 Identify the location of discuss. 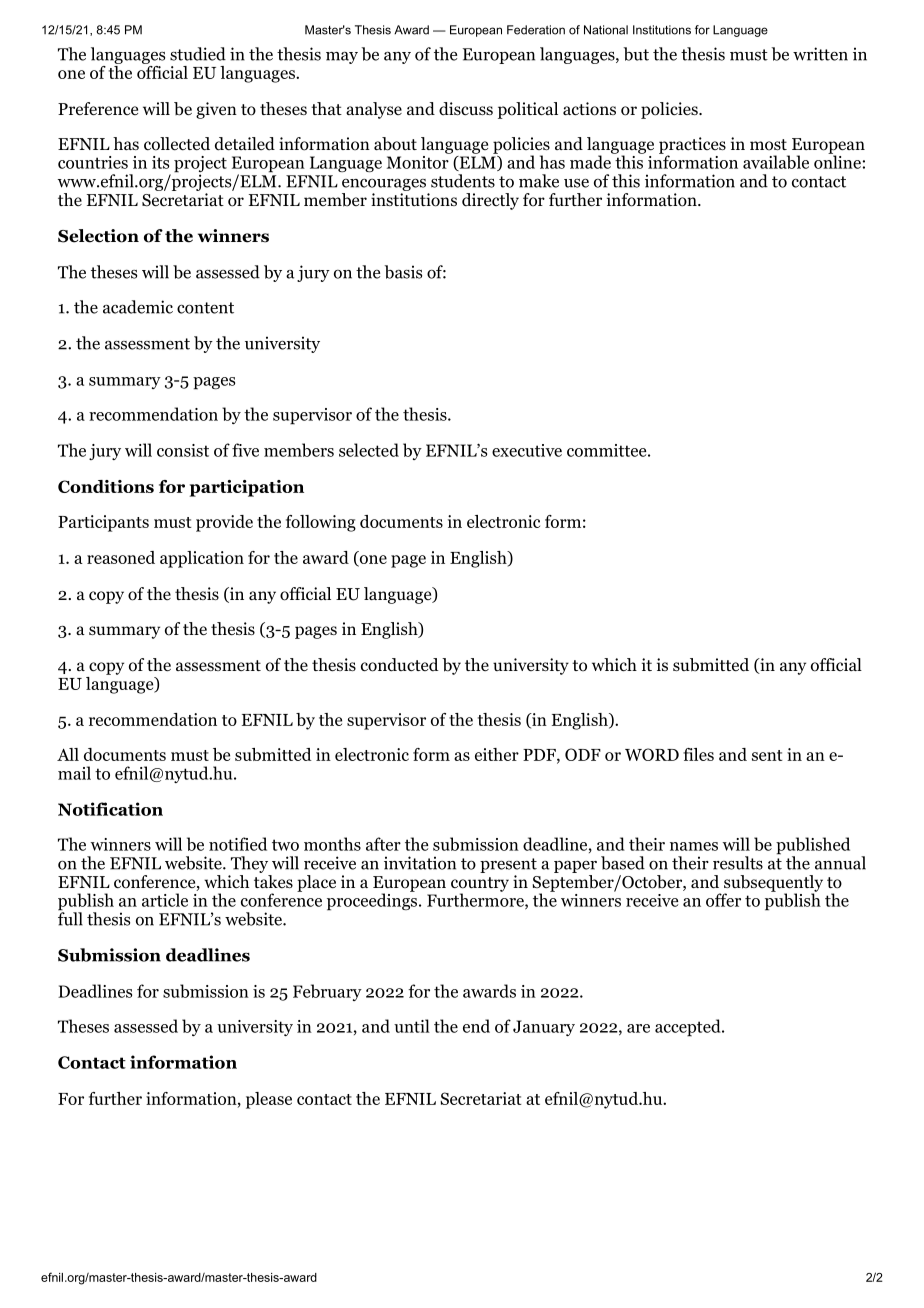
(466, 108).
